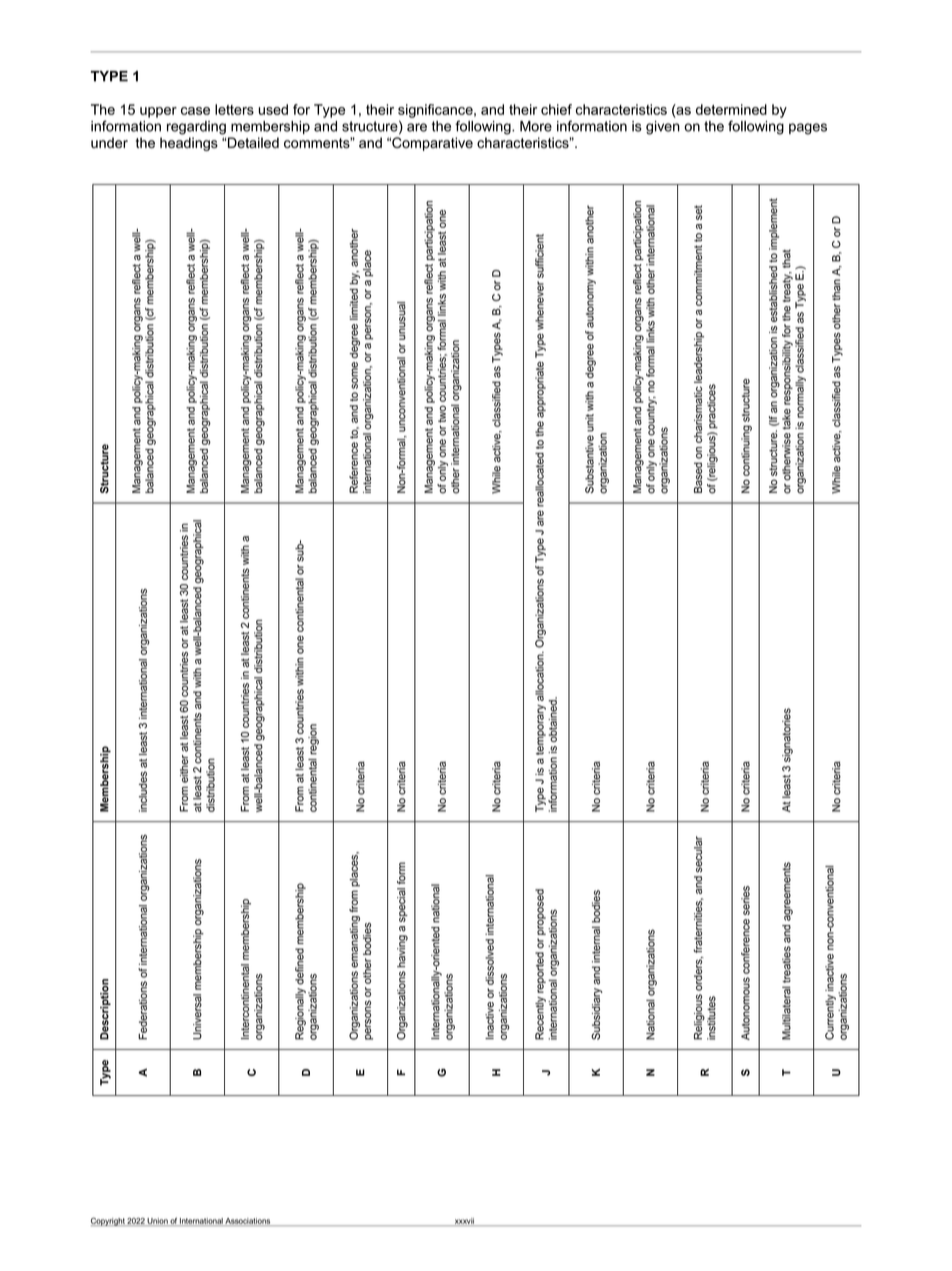 This screenshot has width=952, height=1271. I want to click on xxxvii, so click(464, 1222).
